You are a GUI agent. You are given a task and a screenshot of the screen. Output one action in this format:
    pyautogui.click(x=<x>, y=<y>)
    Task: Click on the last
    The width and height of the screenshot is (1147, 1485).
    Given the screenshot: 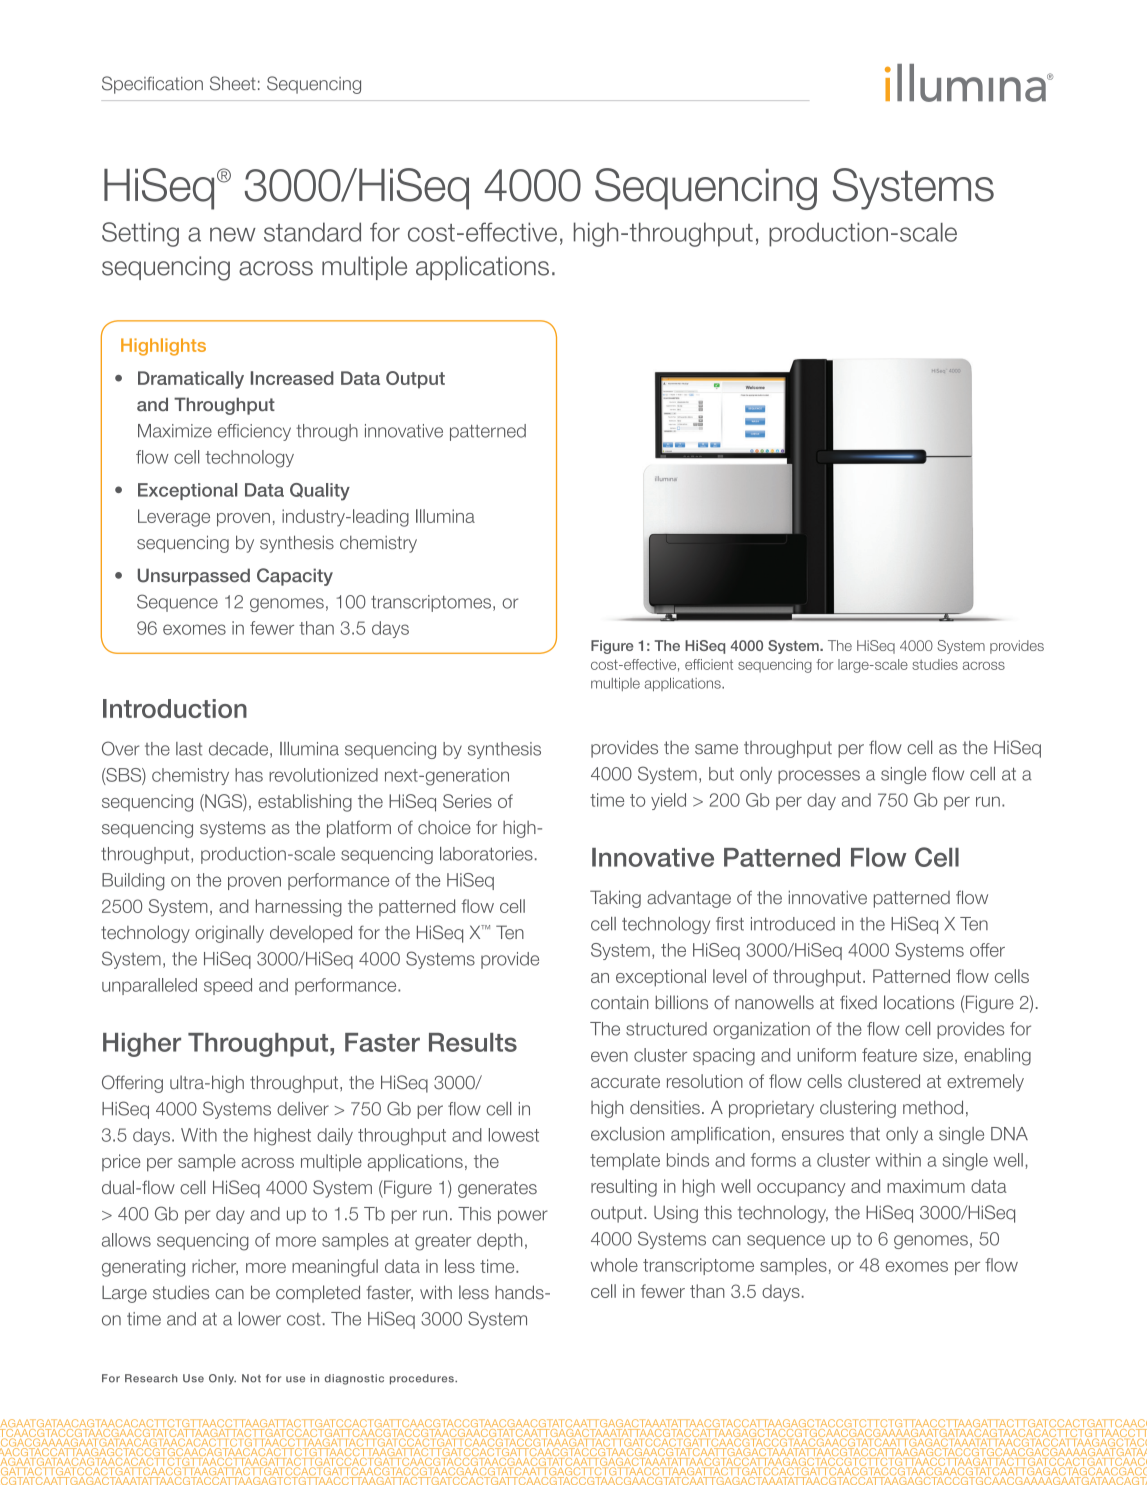 What is the action you would take?
    pyautogui.click(x=189, y=749)
